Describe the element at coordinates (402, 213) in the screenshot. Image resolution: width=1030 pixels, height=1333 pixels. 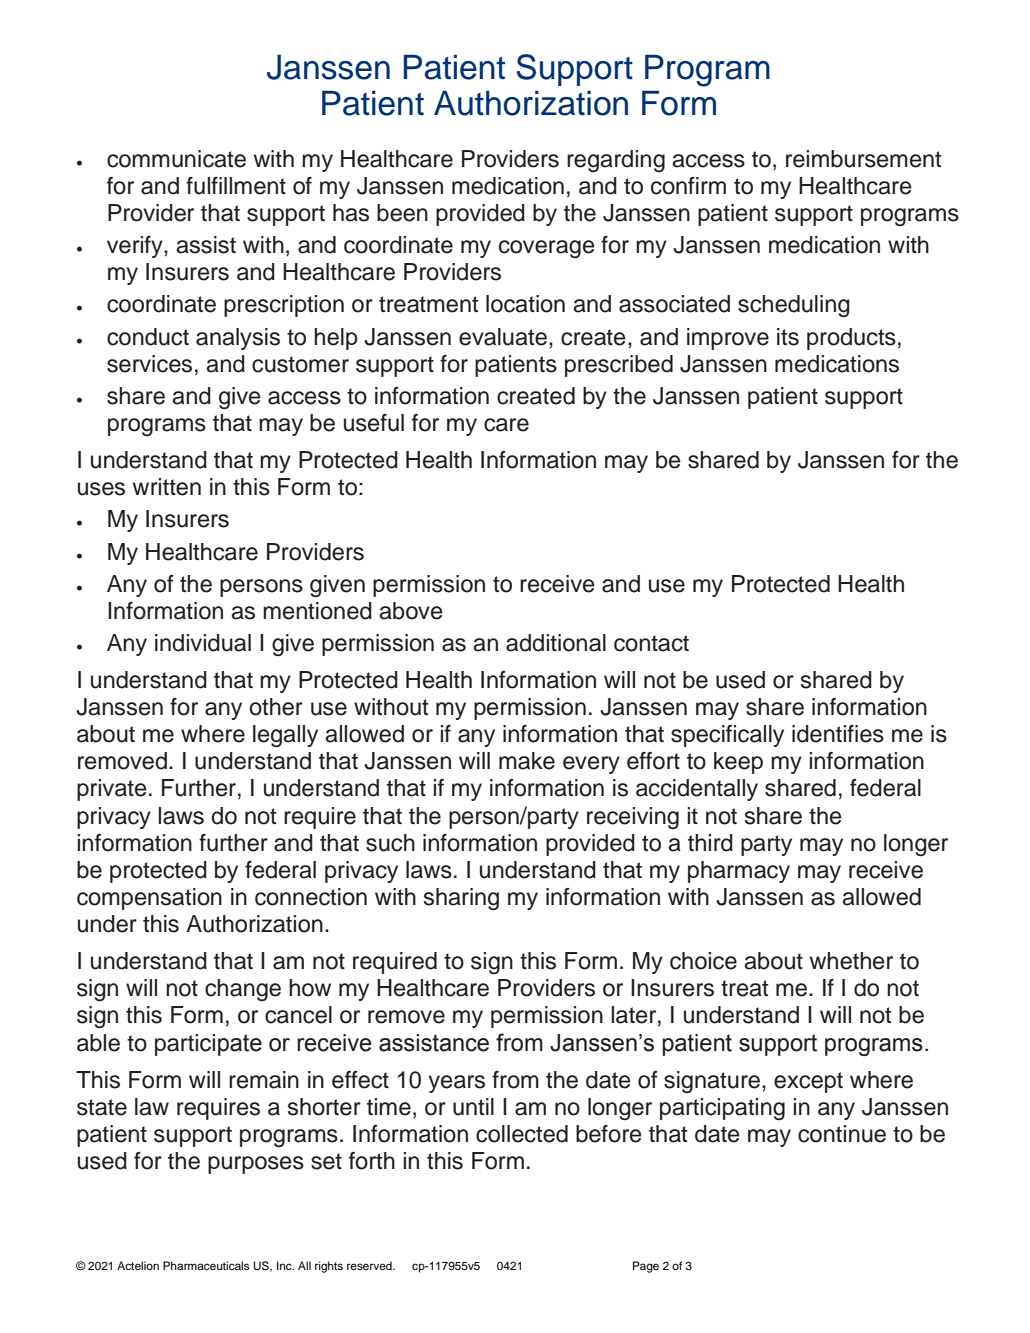
I see `been` at that location.
